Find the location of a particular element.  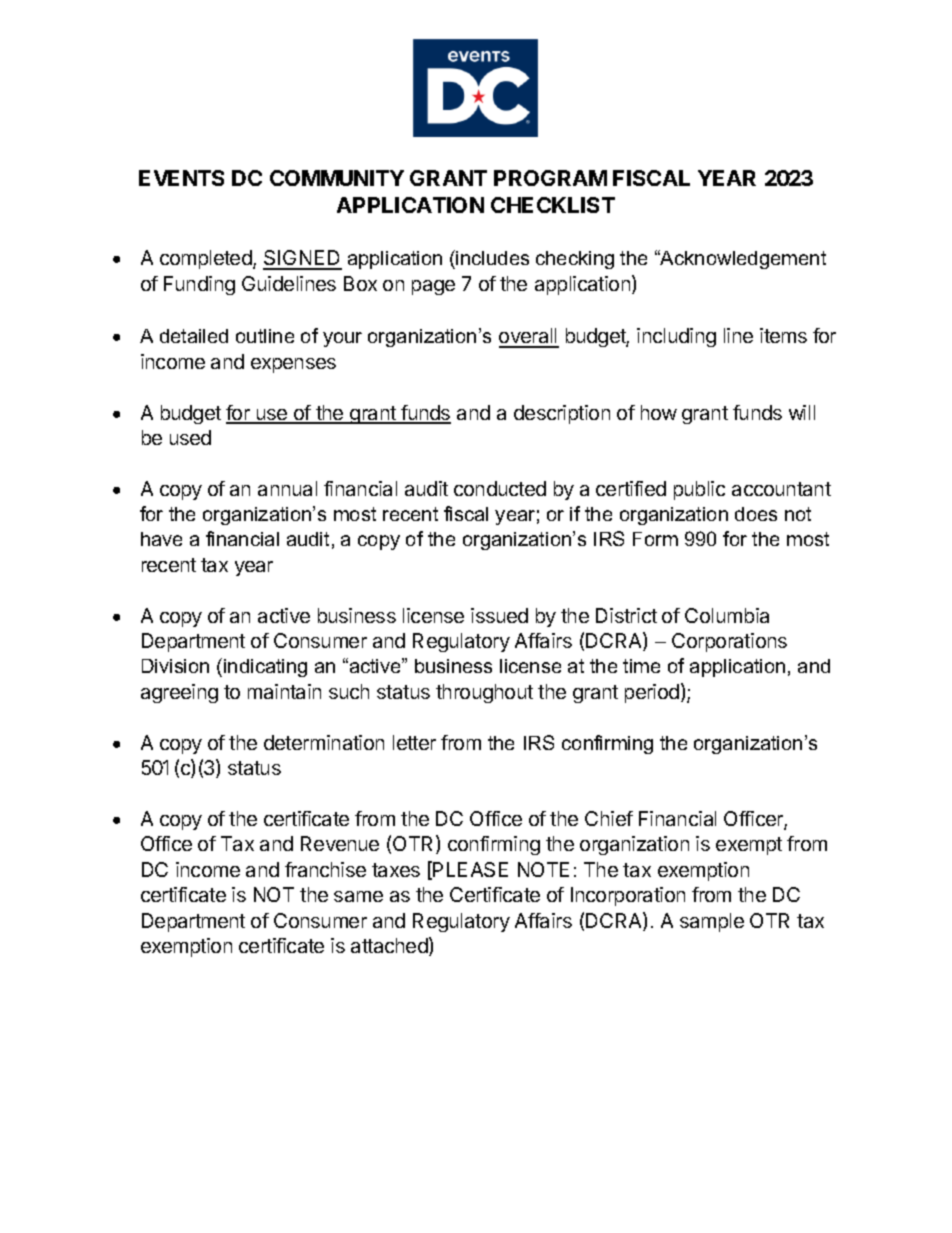

EVENTS is located at coordinates (181, 178).
